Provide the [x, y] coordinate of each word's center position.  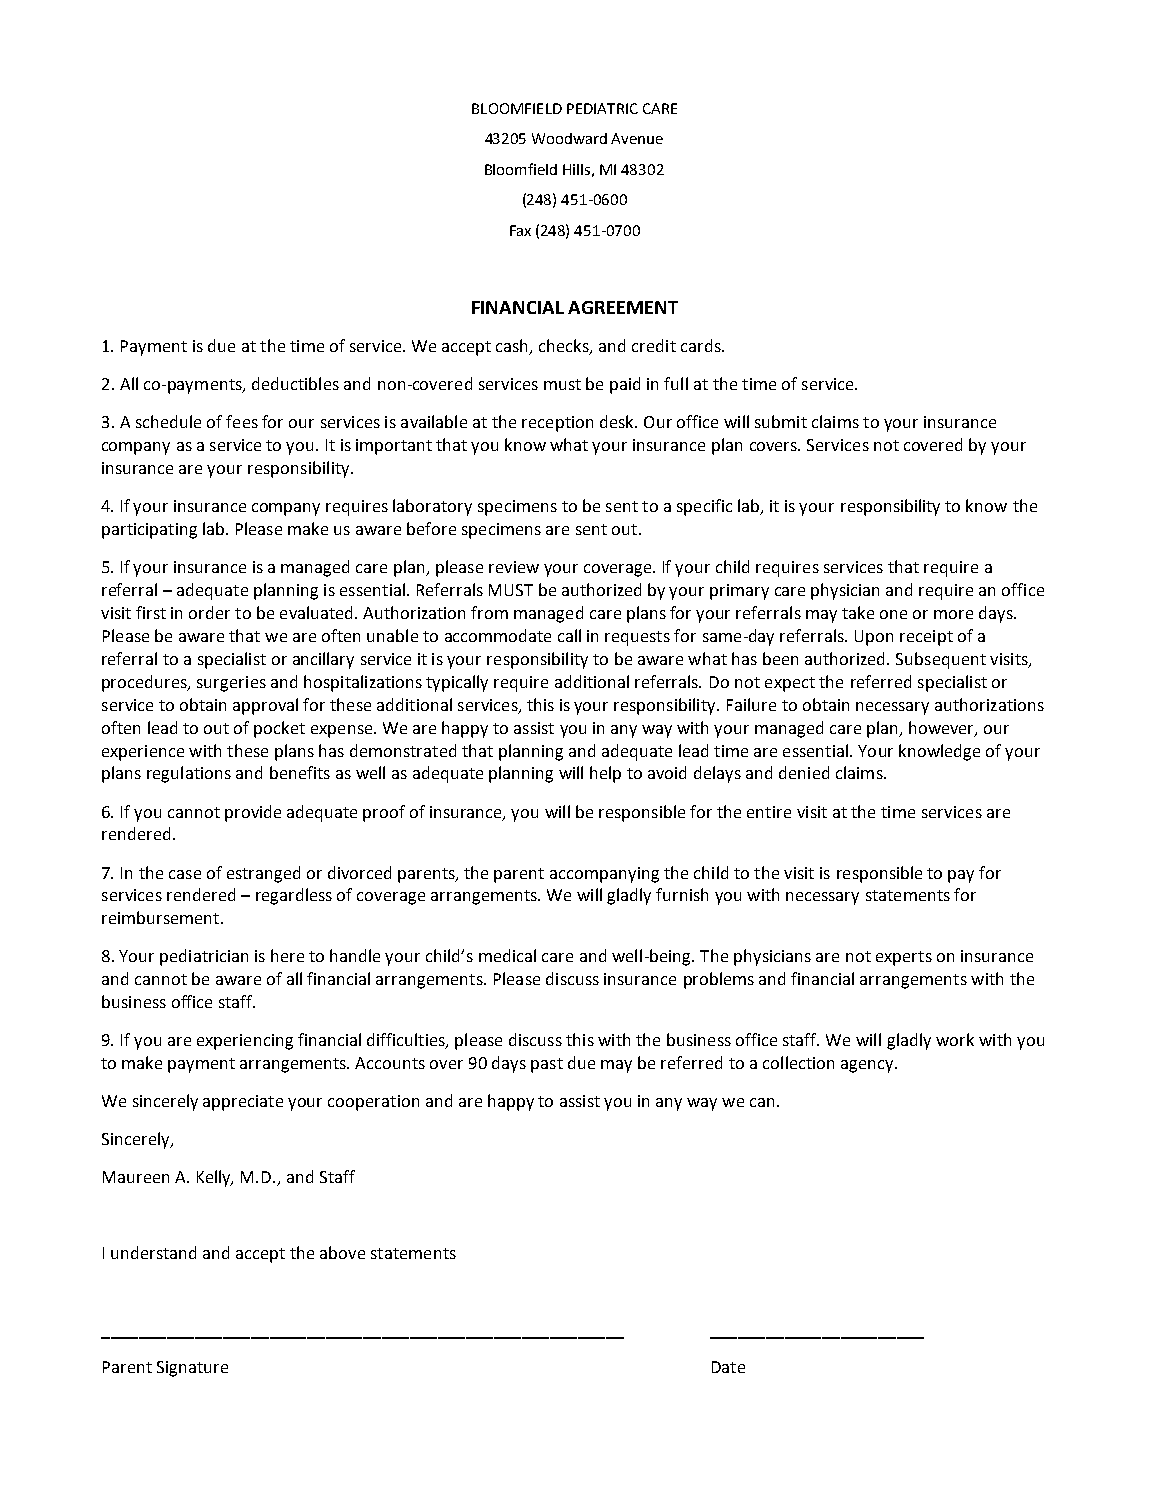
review [514, 567]
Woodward [569, 138]
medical [507, 955]
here [287, 955]
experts [904, 958]
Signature [192, 1369]
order [209, 612]
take [858, 612]
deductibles [295, 383]
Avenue [637, 138]
